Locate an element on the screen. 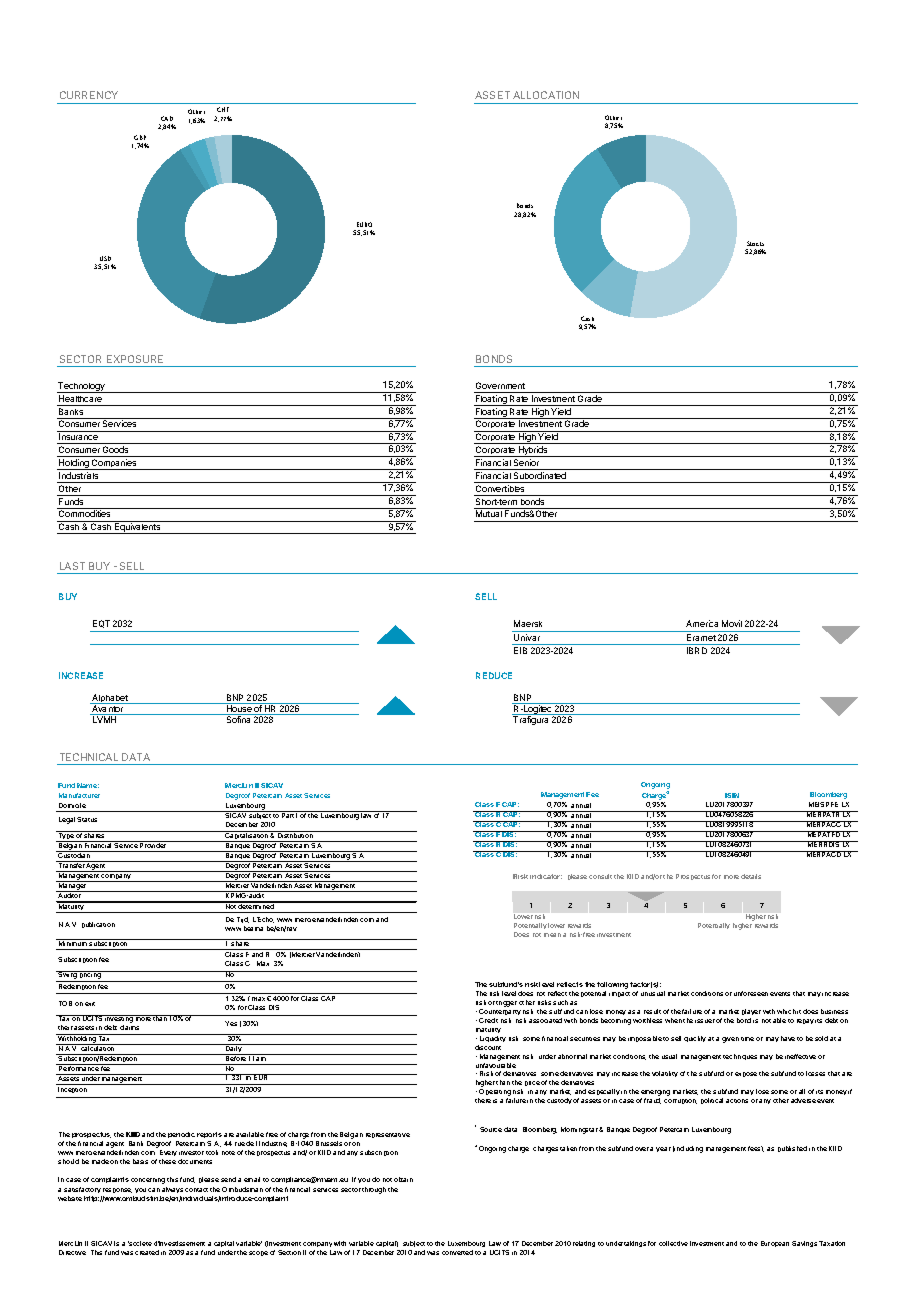 This screenshot has height=1308, width=924. converted is located at coordinates (457, 1252).
